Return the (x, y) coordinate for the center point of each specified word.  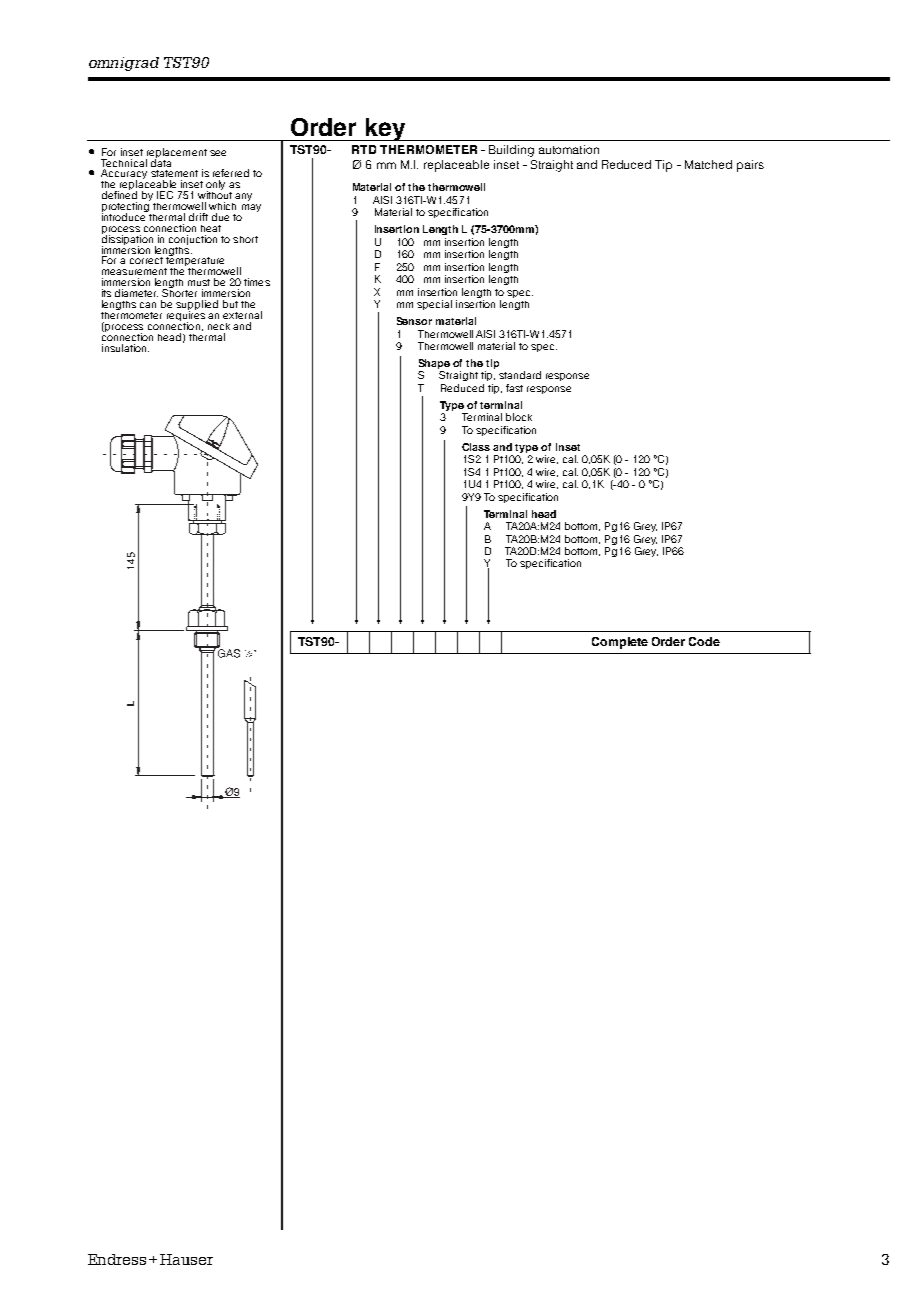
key (386, 129)
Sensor (414, 321)
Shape (434, 365)
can (148, 305)
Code (704, 641)
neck (219, 326)
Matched (708, 164)
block (519, 417)
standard (520, 375)
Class (476, 447)
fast (514, 388)
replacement (176, 154)
